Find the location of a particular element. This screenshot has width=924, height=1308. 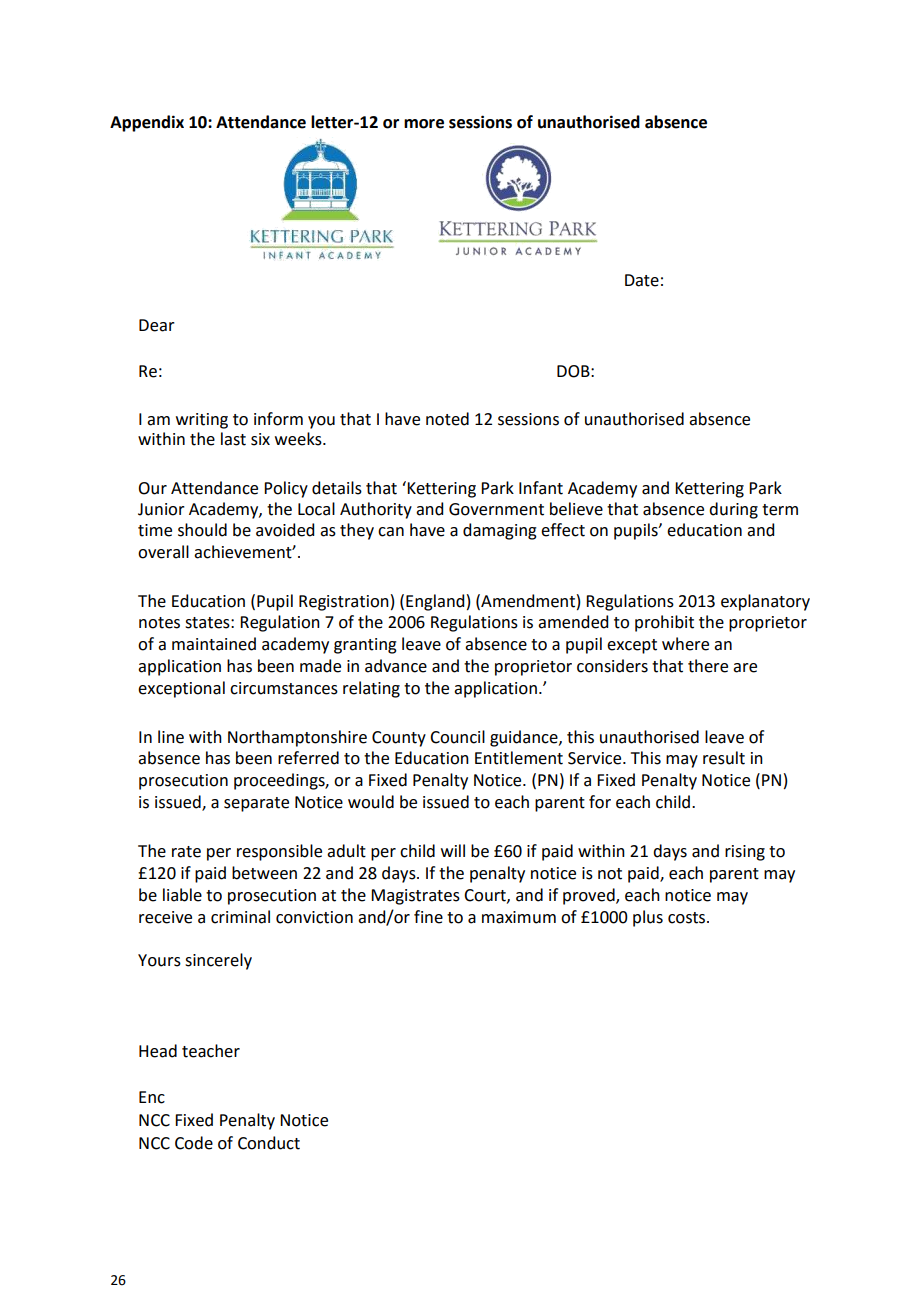

damaging is located at coordinates (500, 531).
